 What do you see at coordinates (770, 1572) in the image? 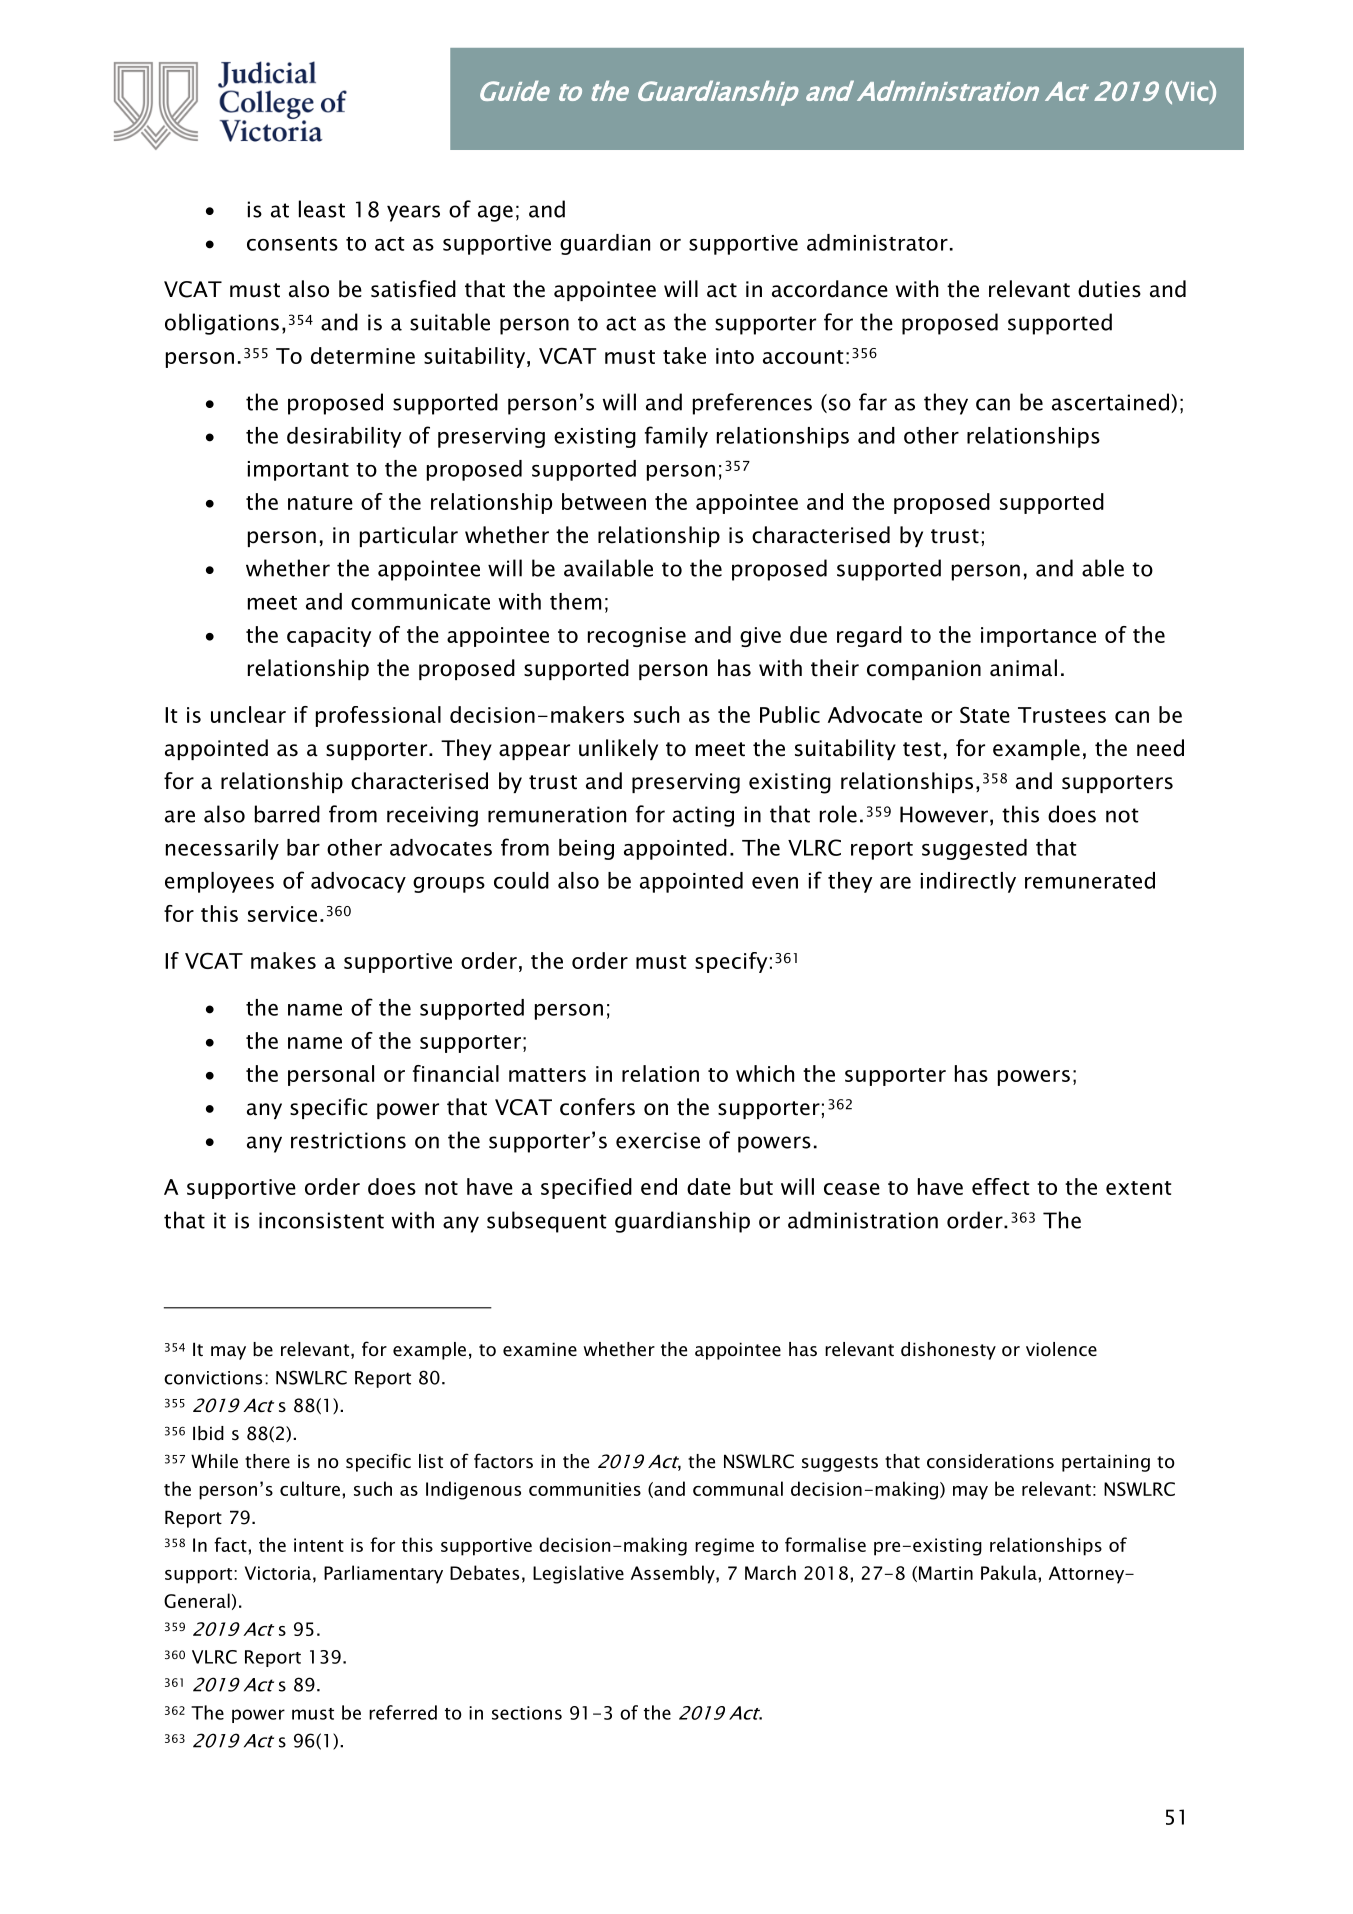
I see `March` at bounding box center [770, 1572].
